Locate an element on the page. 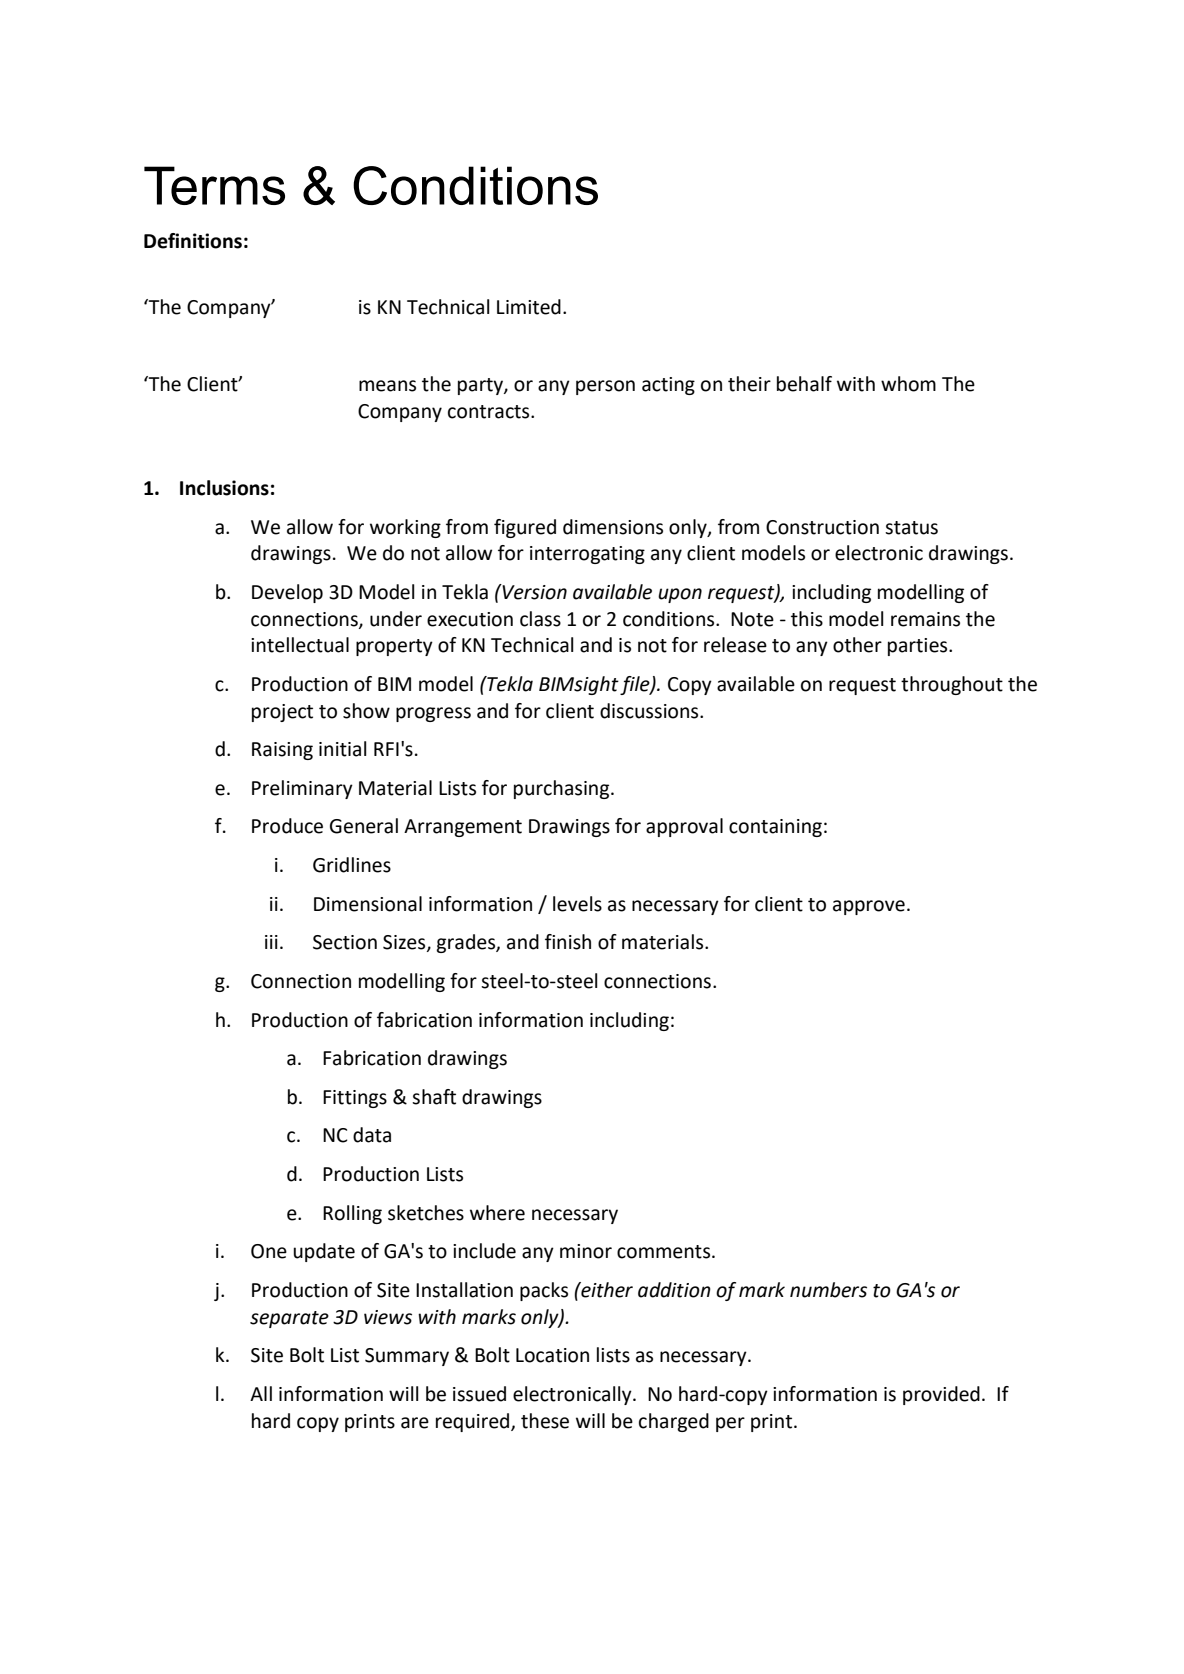  purchasing is located at coordinates (563, 789).
